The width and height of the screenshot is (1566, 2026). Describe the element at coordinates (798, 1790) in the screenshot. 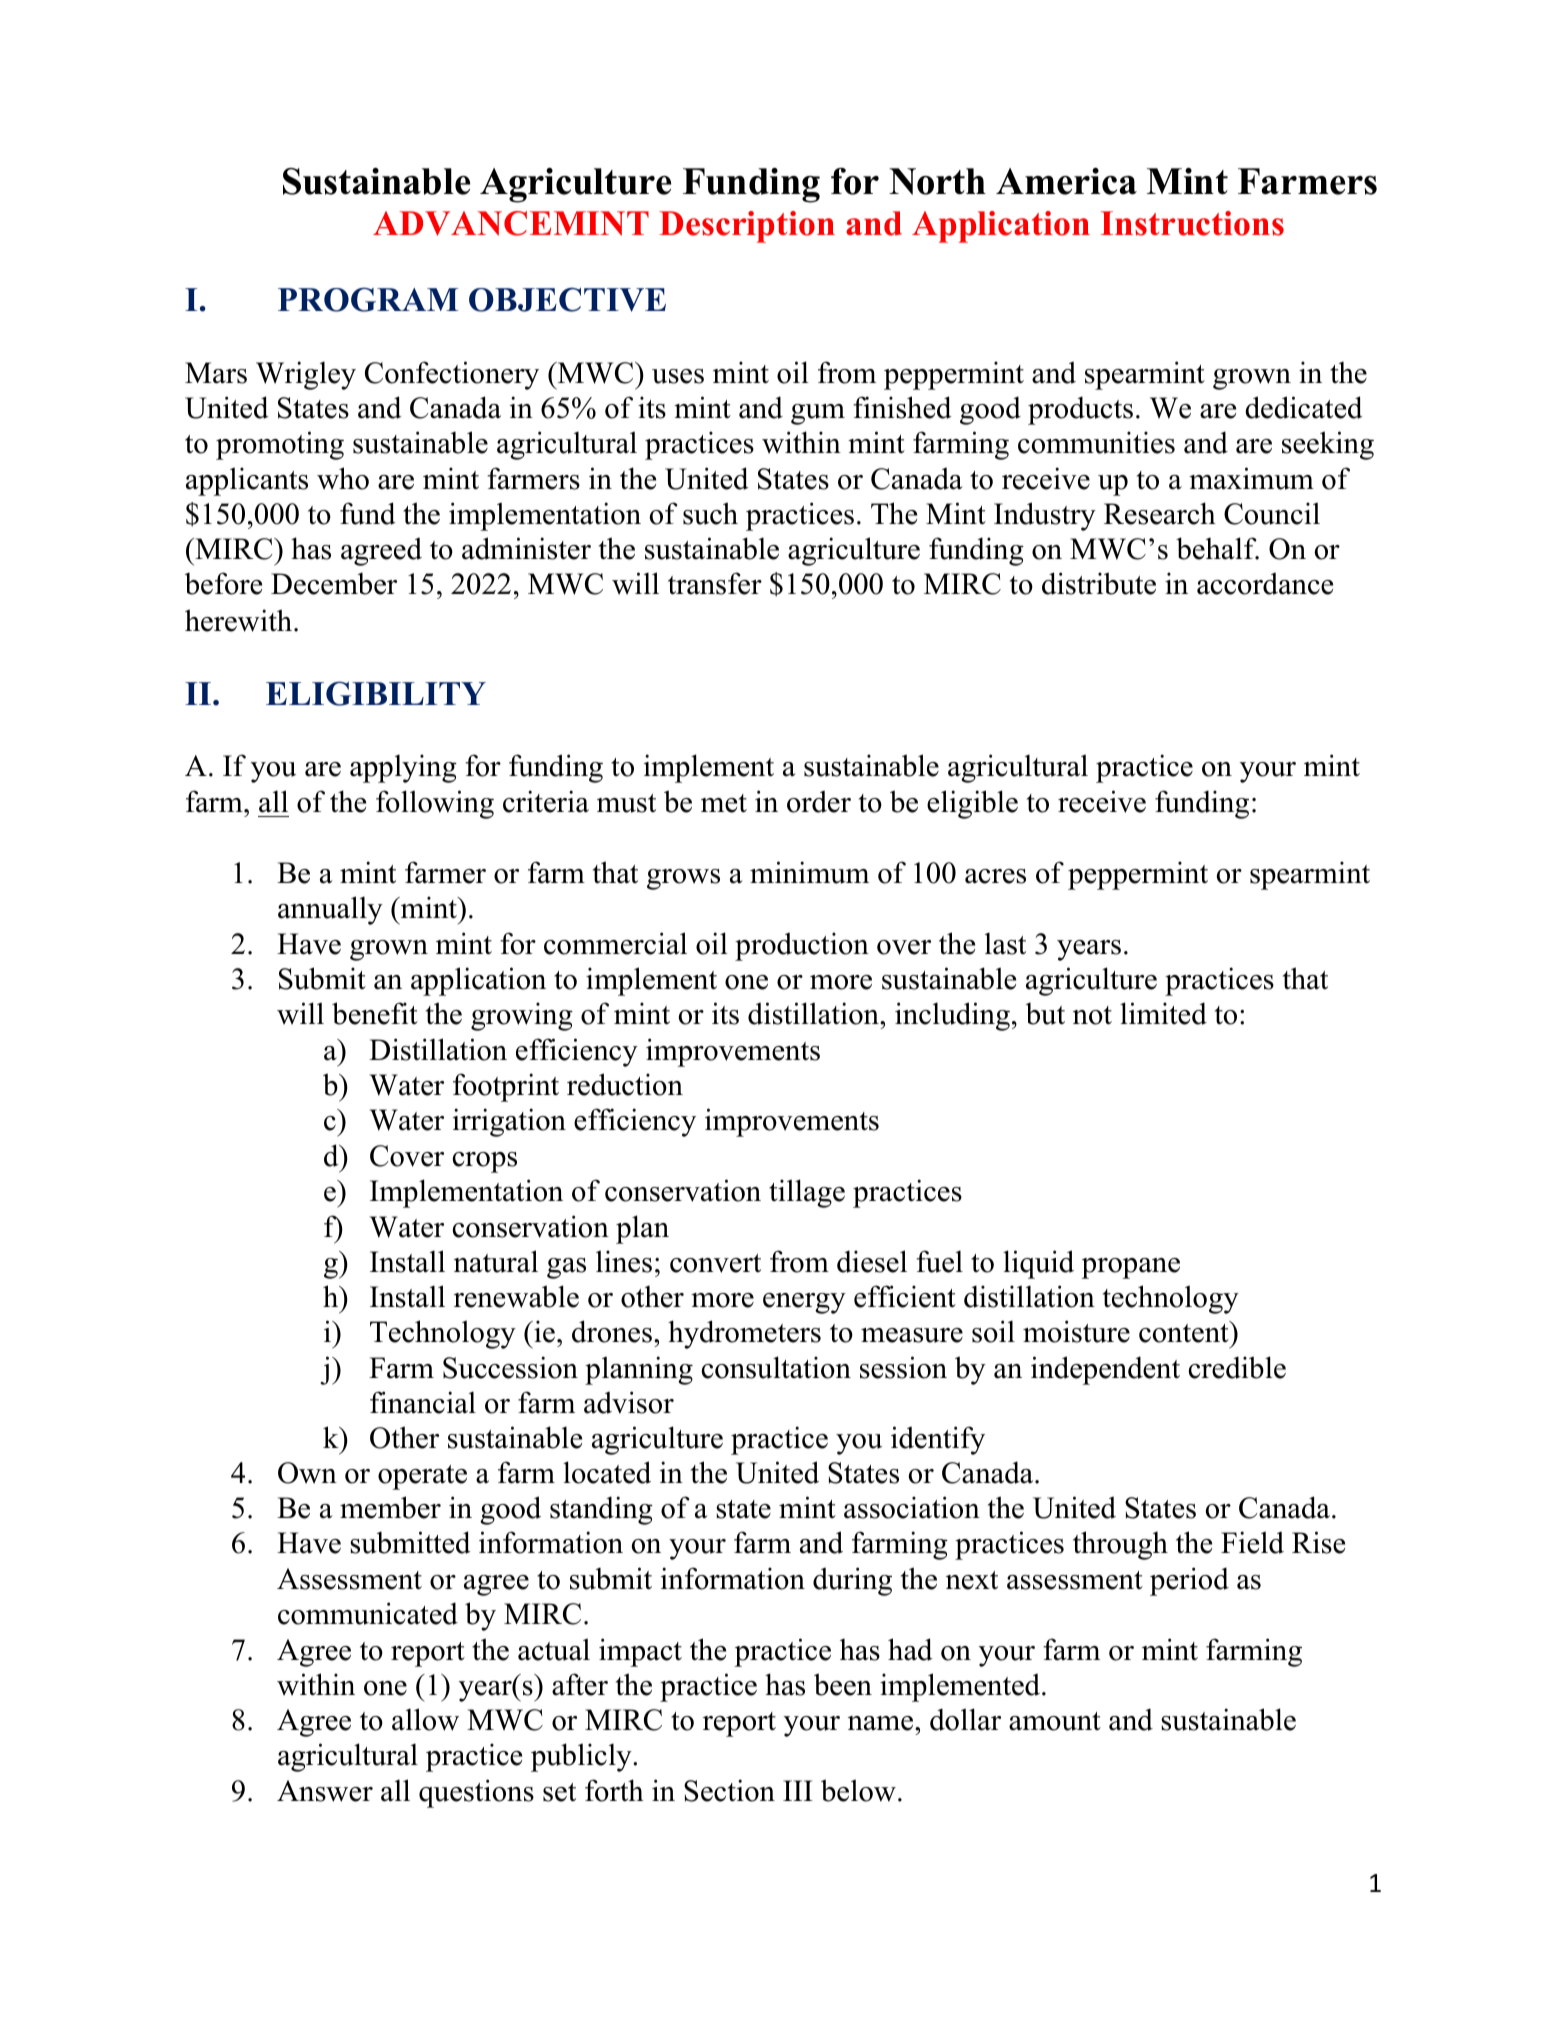

I see `III` at that location.
